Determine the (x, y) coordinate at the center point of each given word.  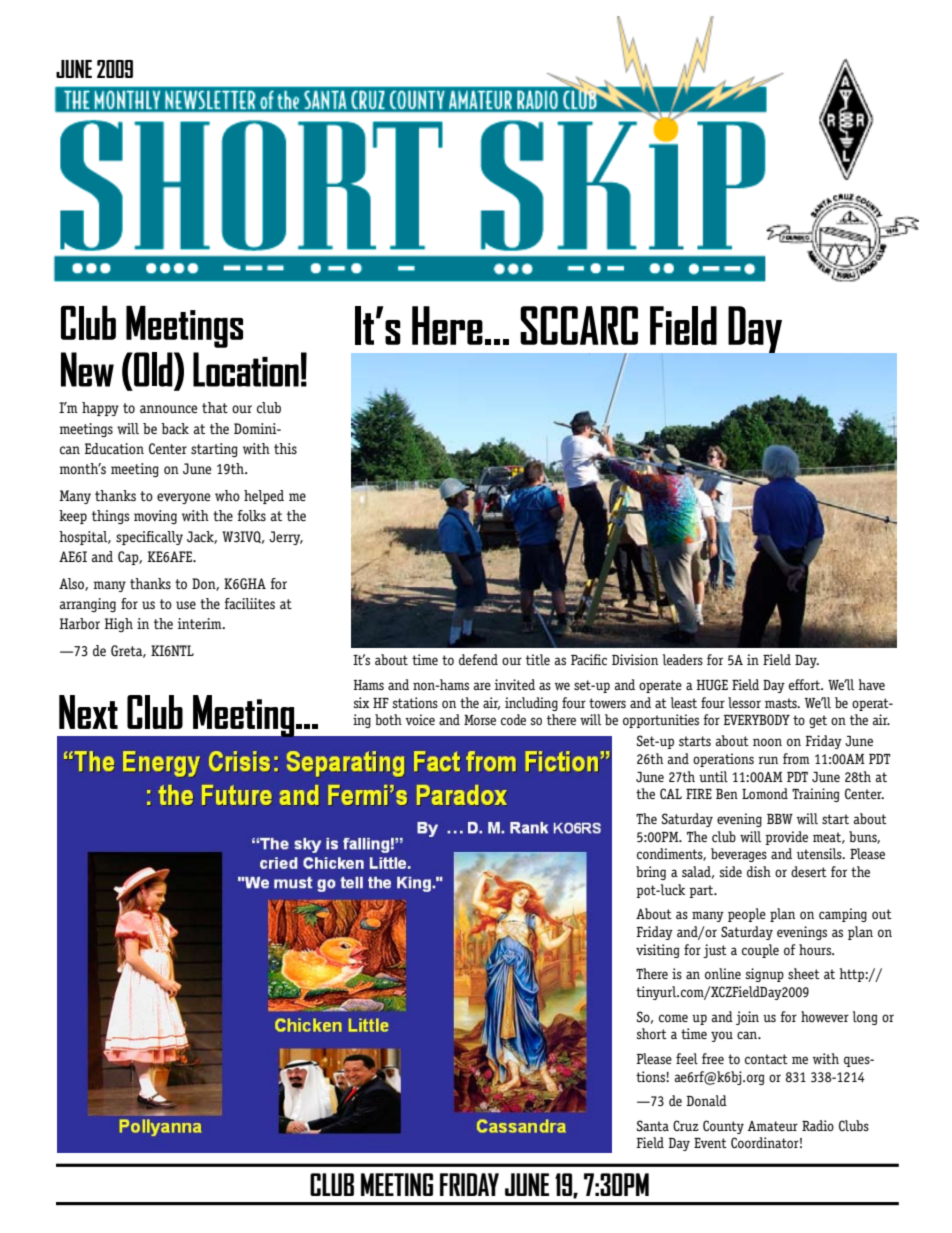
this (285, 448)
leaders (683, 659)
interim (201, 623)
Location (246, 369)
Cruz (686, 1125)
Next (88, 712)
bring (651, 873)
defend (478, 659)
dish (759, 871)
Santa (652, 1125)
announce (168, 409)
